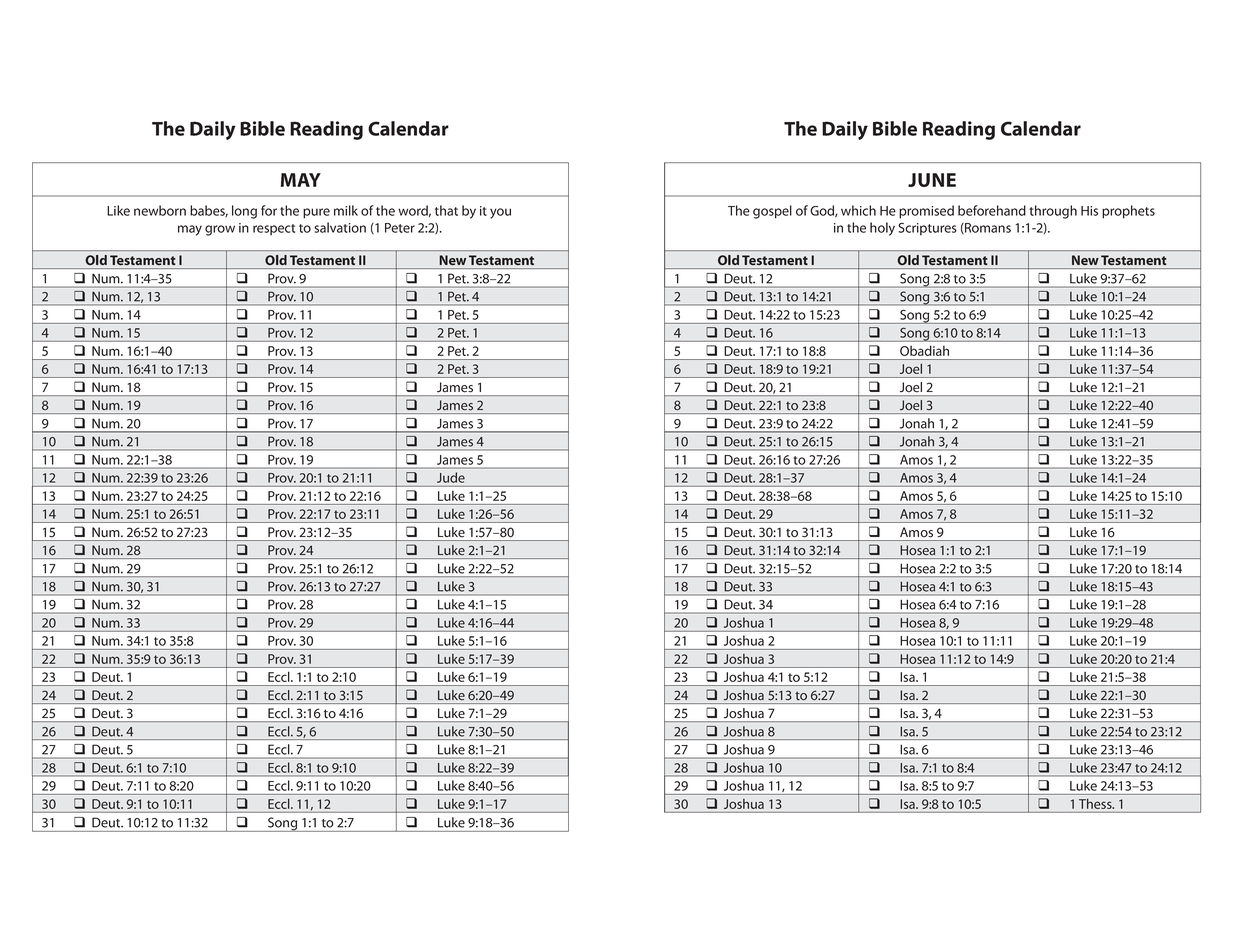  I want to click on you, so click(500, 213).
